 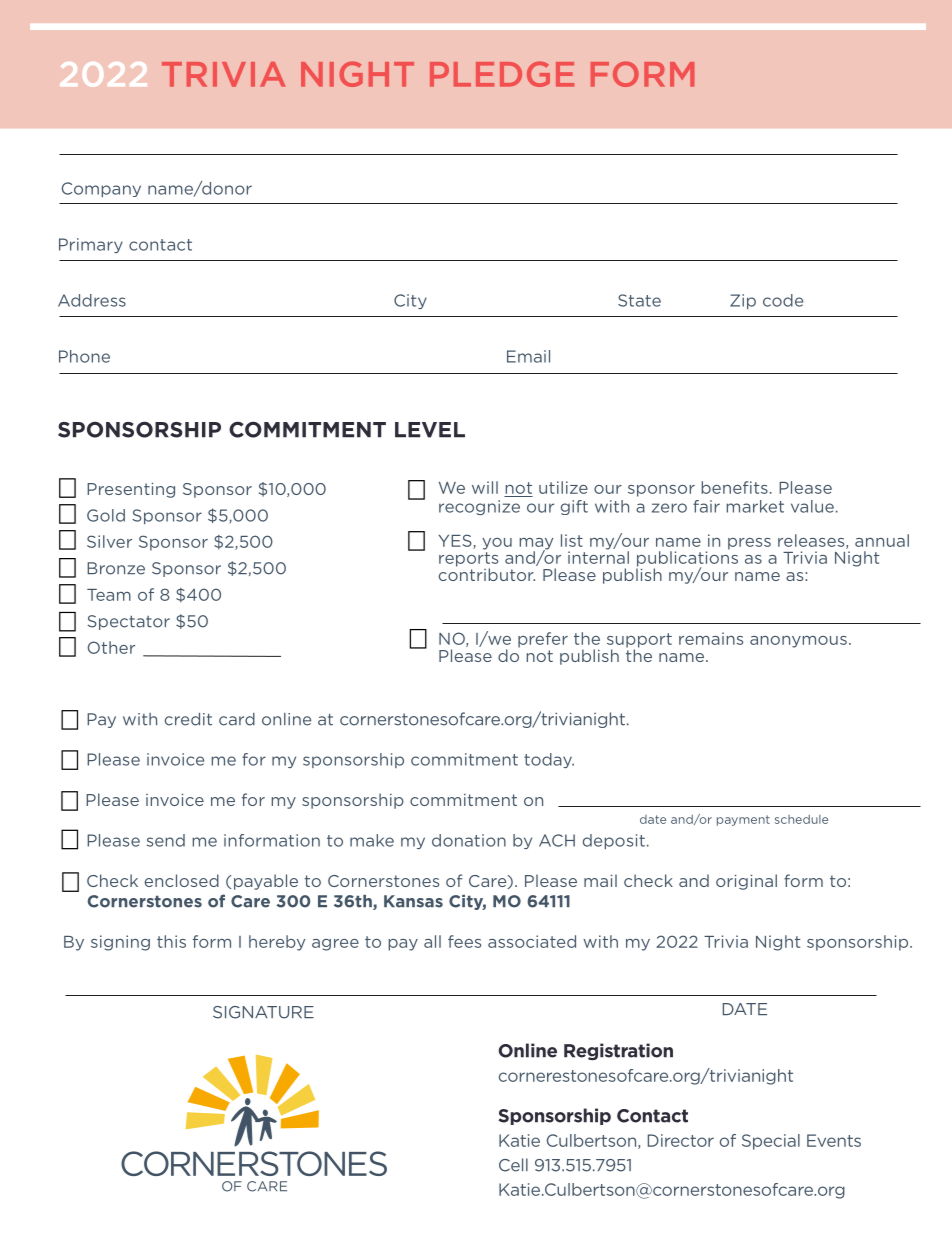 What do you see at coordinates (798, 642) in the screenshot?
I see `anonymous` at bounding box center [798, 642].
